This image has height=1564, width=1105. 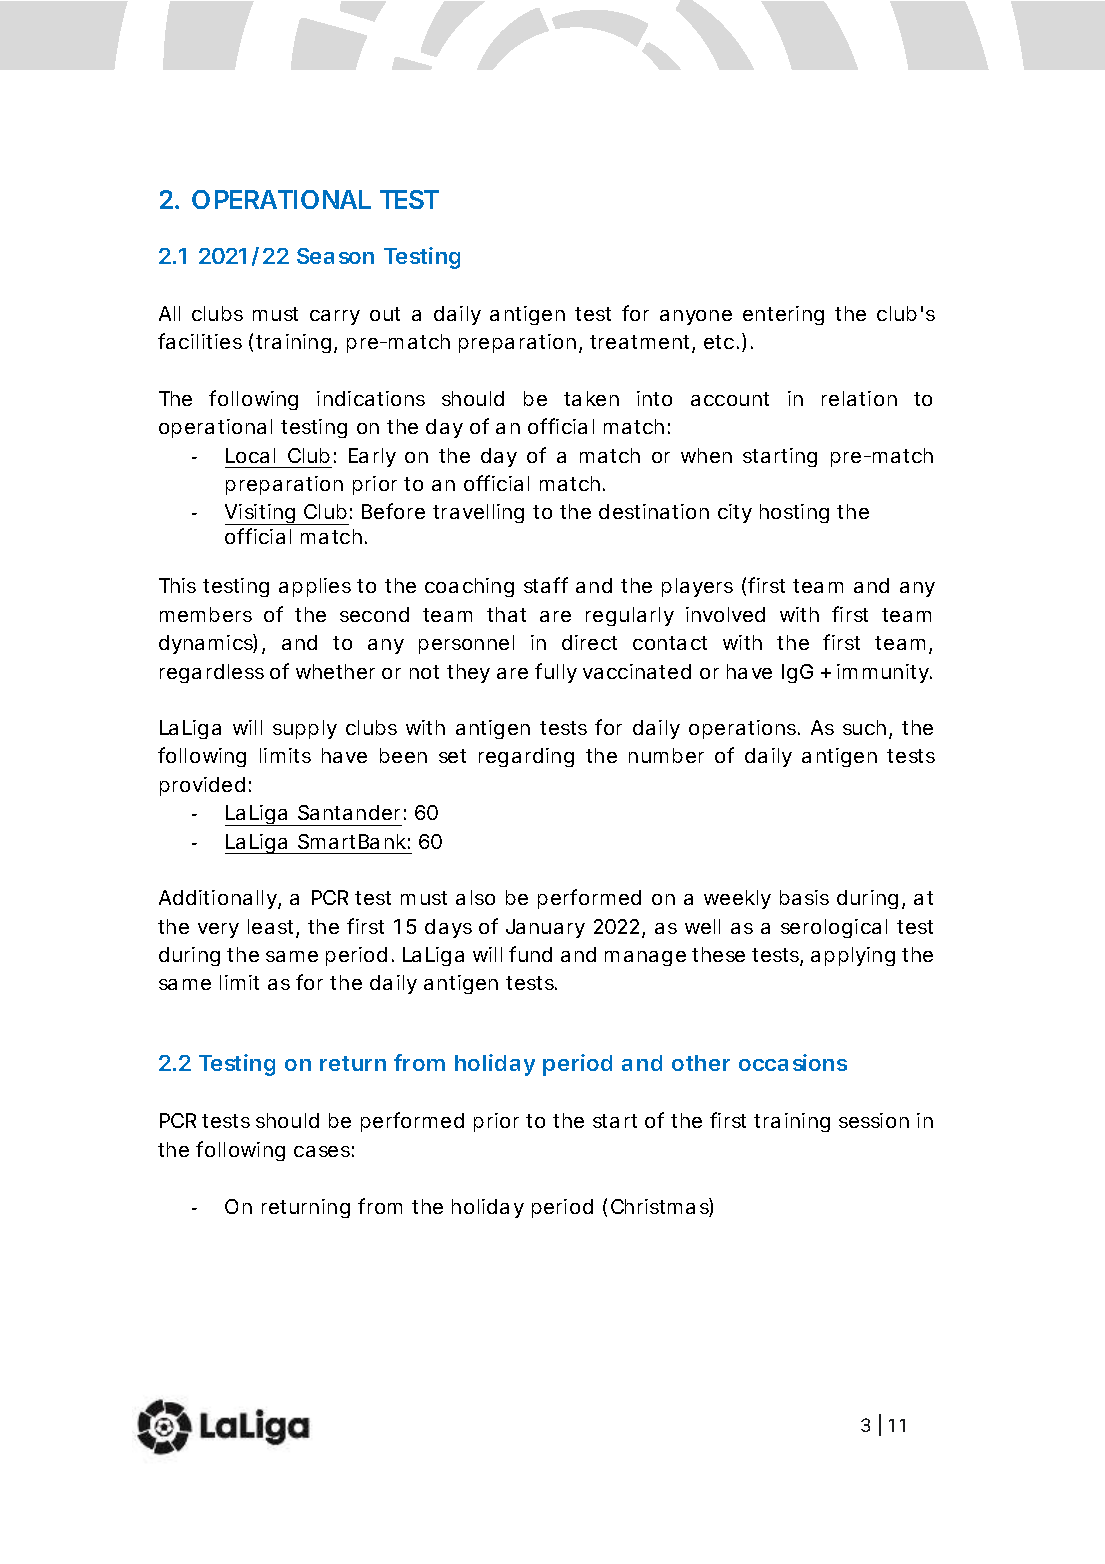 I want to click on cases, so click(x=322, y=1151).
